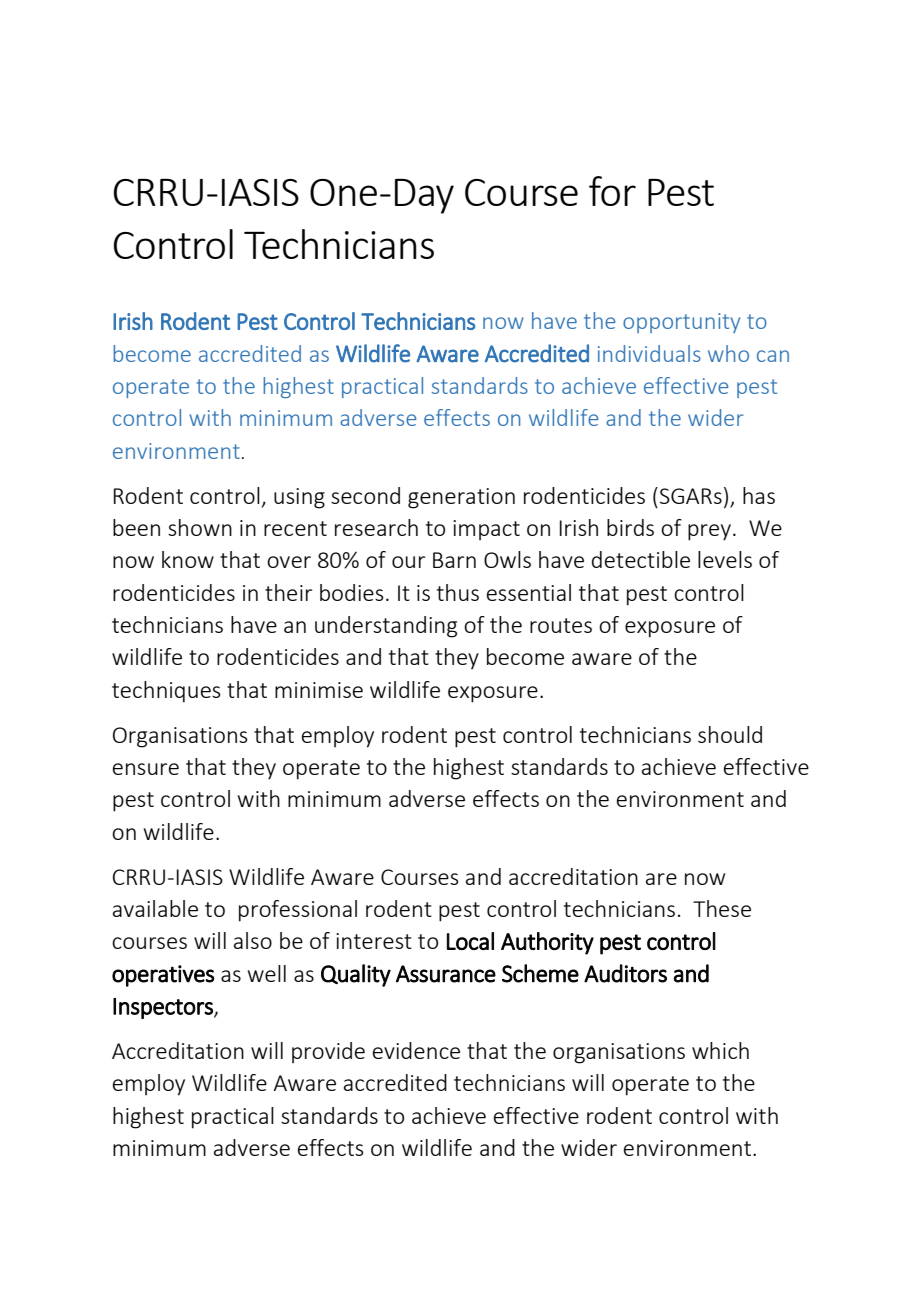 This document has height=1308, width=924. I want to click on levels, so click(725, 559).
